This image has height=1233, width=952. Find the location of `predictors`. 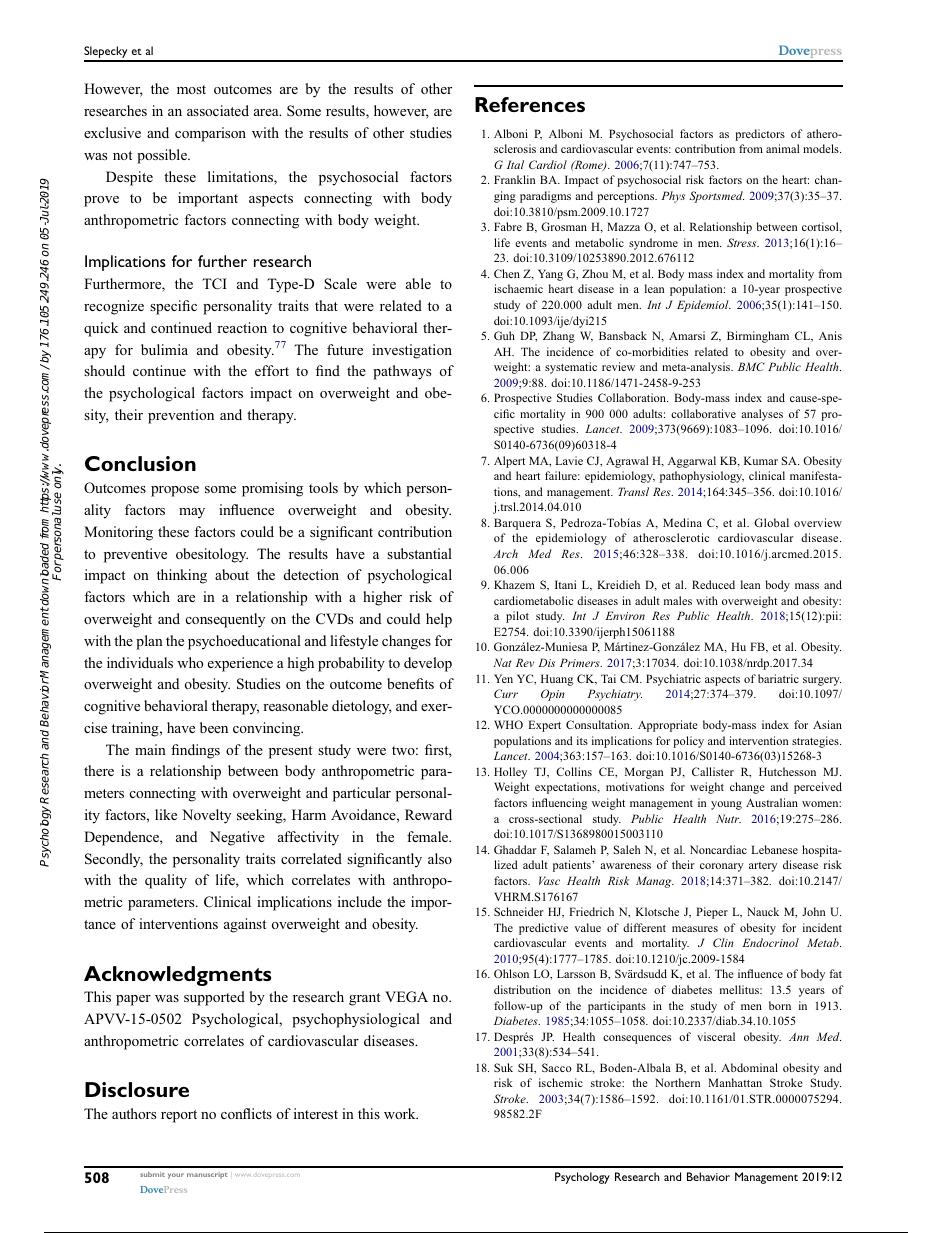

predictors is located at coordinates (760, 135).
